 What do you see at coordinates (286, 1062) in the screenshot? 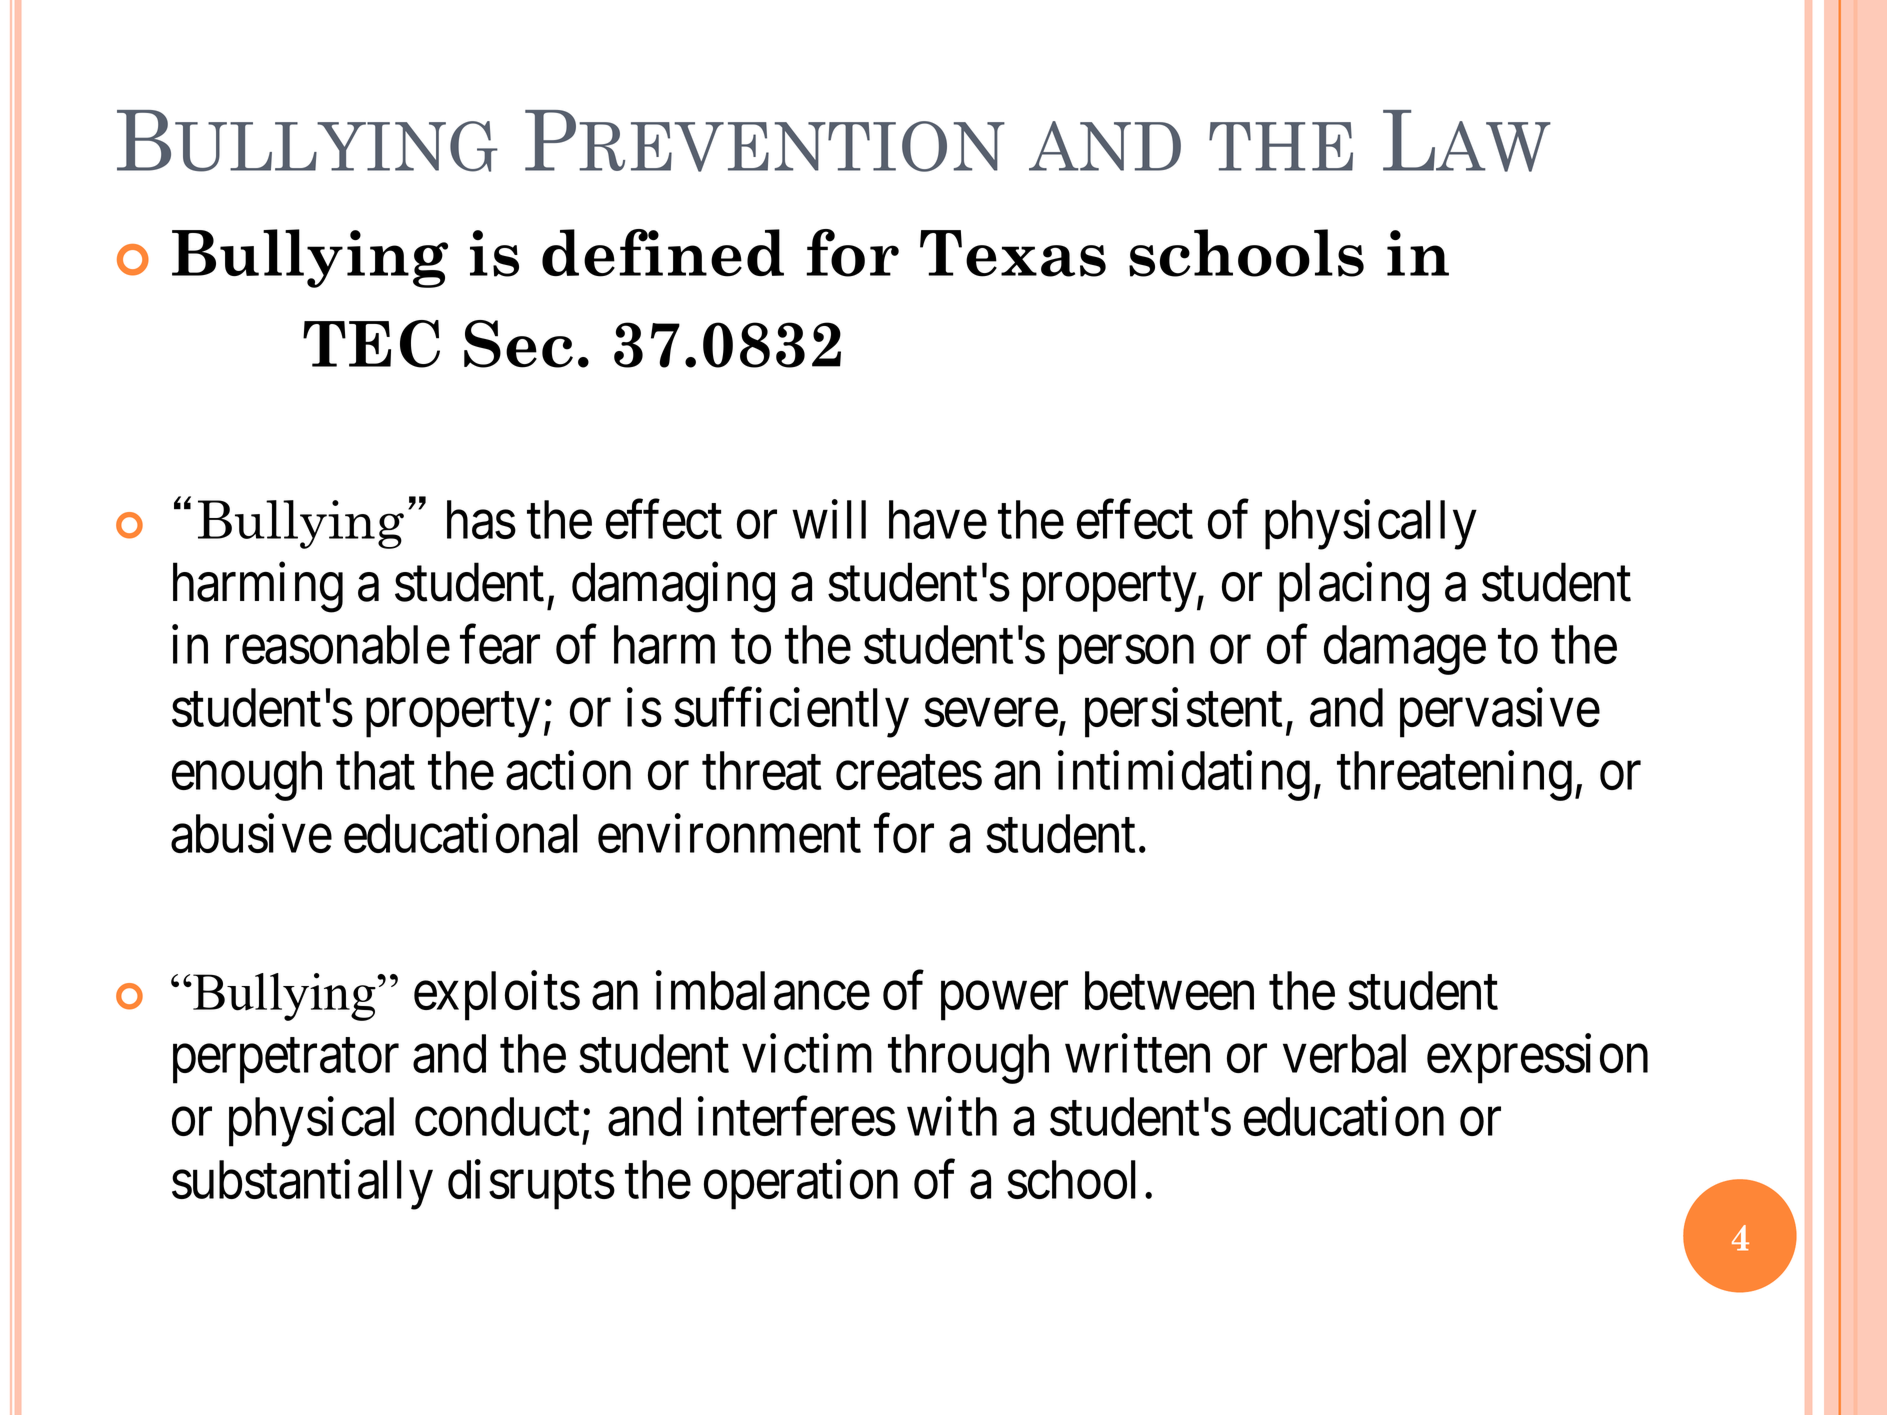
I see `perpetrator` at bounding box center [286, 1062].
